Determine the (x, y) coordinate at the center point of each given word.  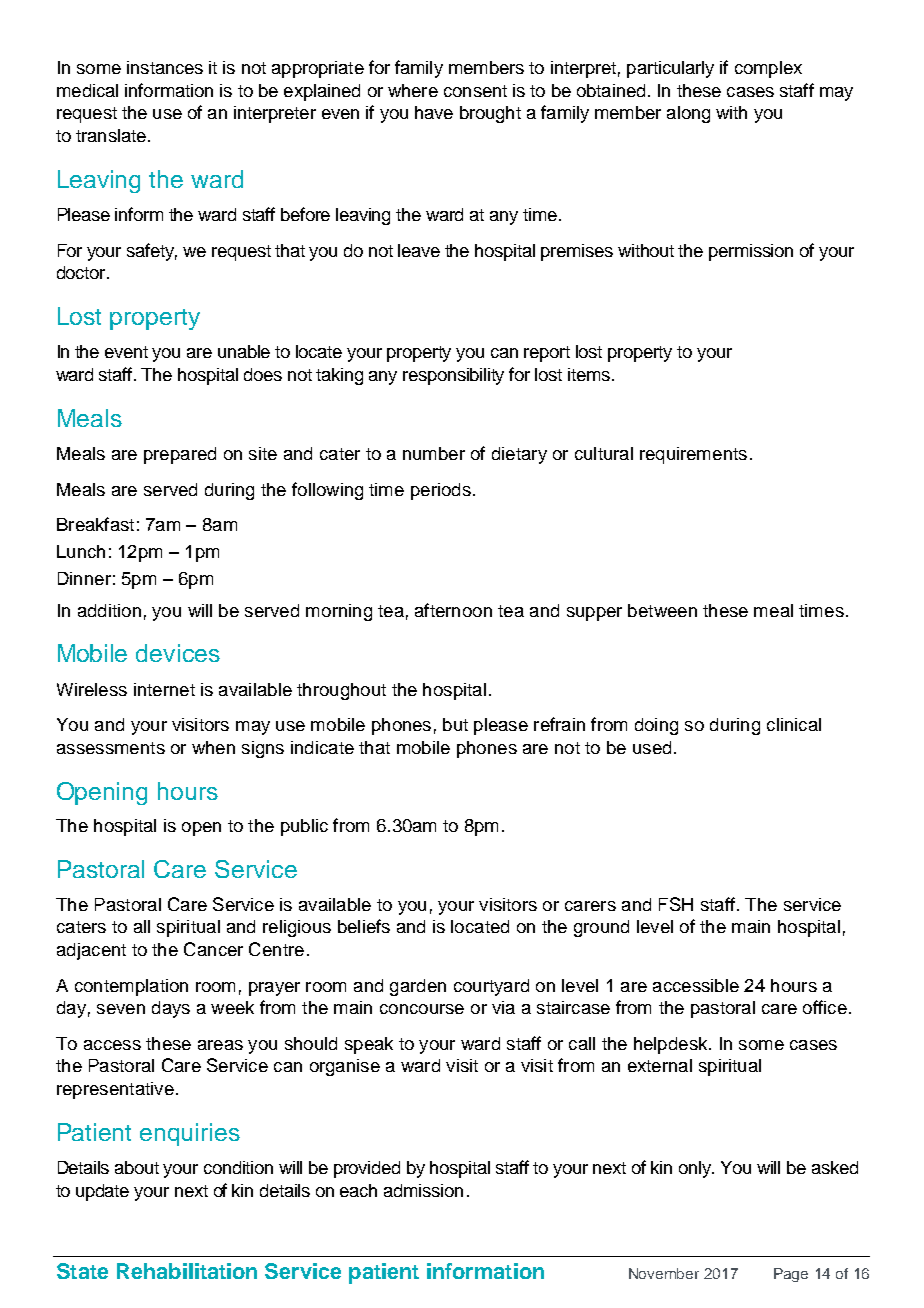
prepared (180, 455)
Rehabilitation (187, 1271)
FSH (676, 904)
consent (475, 91)
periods (441, 491)
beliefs (364, 926)
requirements (693, 455)
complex (768, 69)
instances (165, 67)
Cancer (213, 949)
